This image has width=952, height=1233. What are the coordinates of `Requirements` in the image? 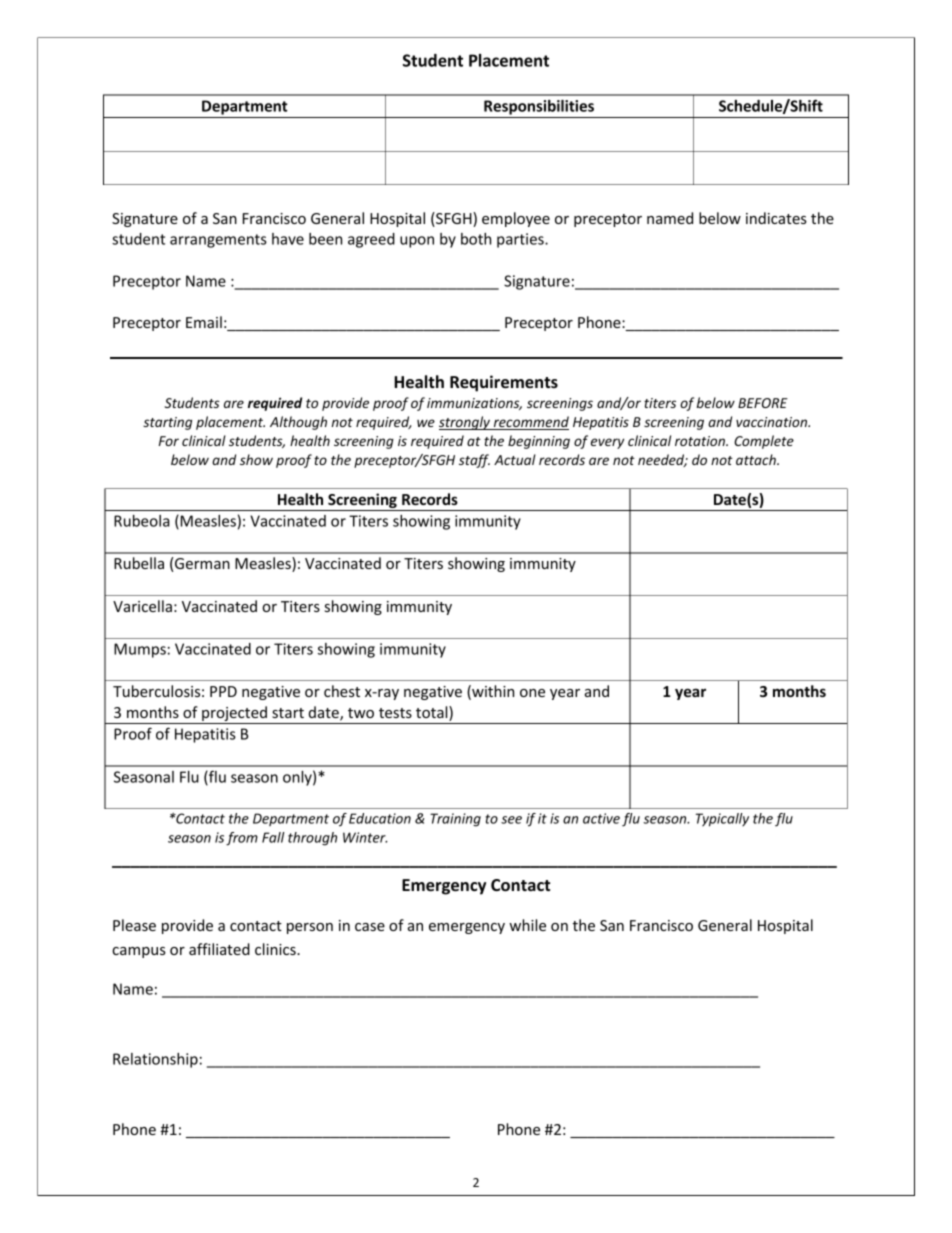 It's located at (504, 383).
